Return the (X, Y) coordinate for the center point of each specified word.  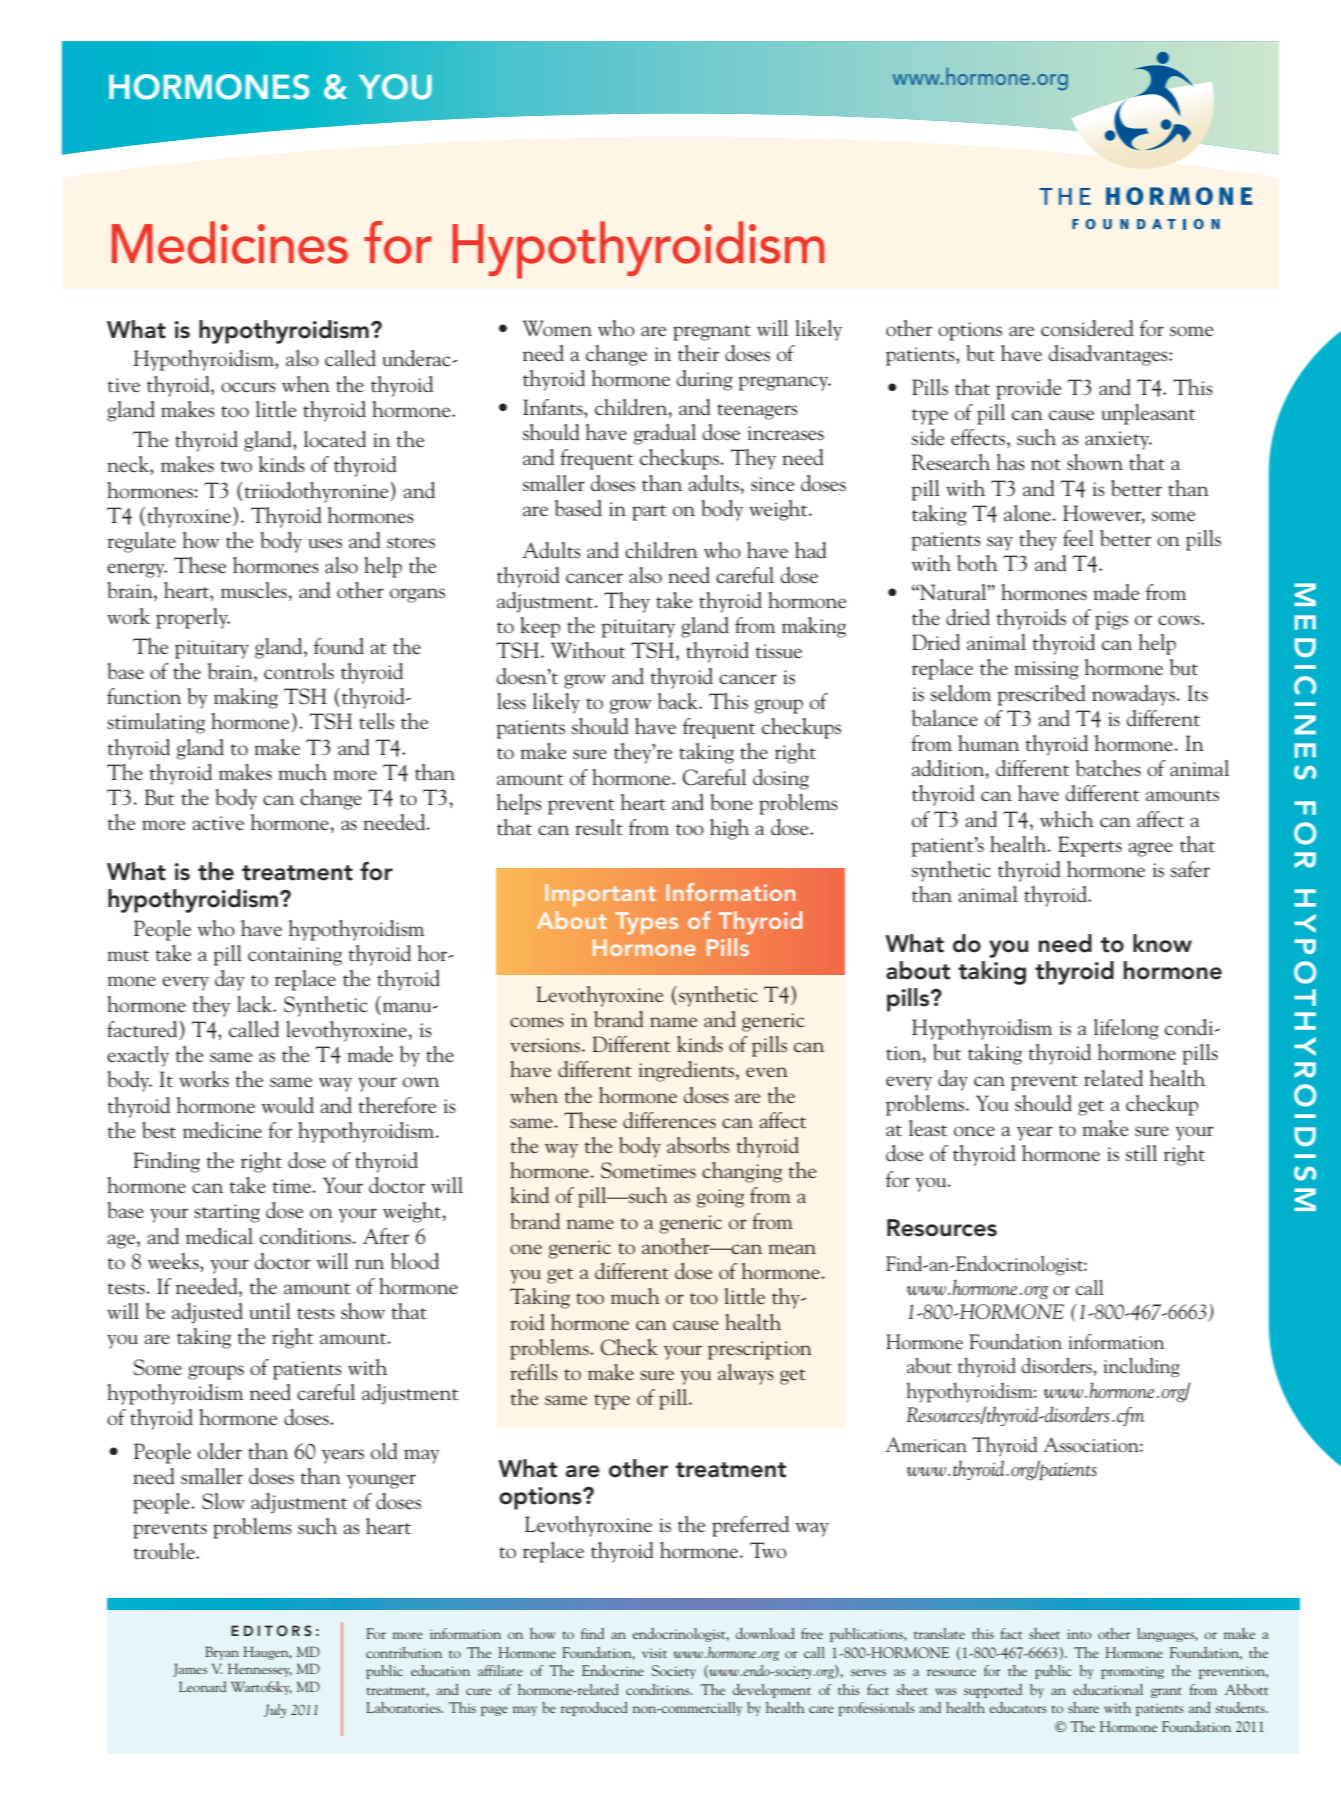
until (270, 1311)
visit (654, 1653)
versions (546, 1045)
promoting (1132, 1672)
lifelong (1126, 1029)
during (704, 380)
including (1142, 1367)
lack (256, 1004)
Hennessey (260, 1670)
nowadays (1134, 695)
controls (299, 671)
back (679, 701)
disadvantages (1109, 355)
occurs (248, 387)
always (746, 1374)
